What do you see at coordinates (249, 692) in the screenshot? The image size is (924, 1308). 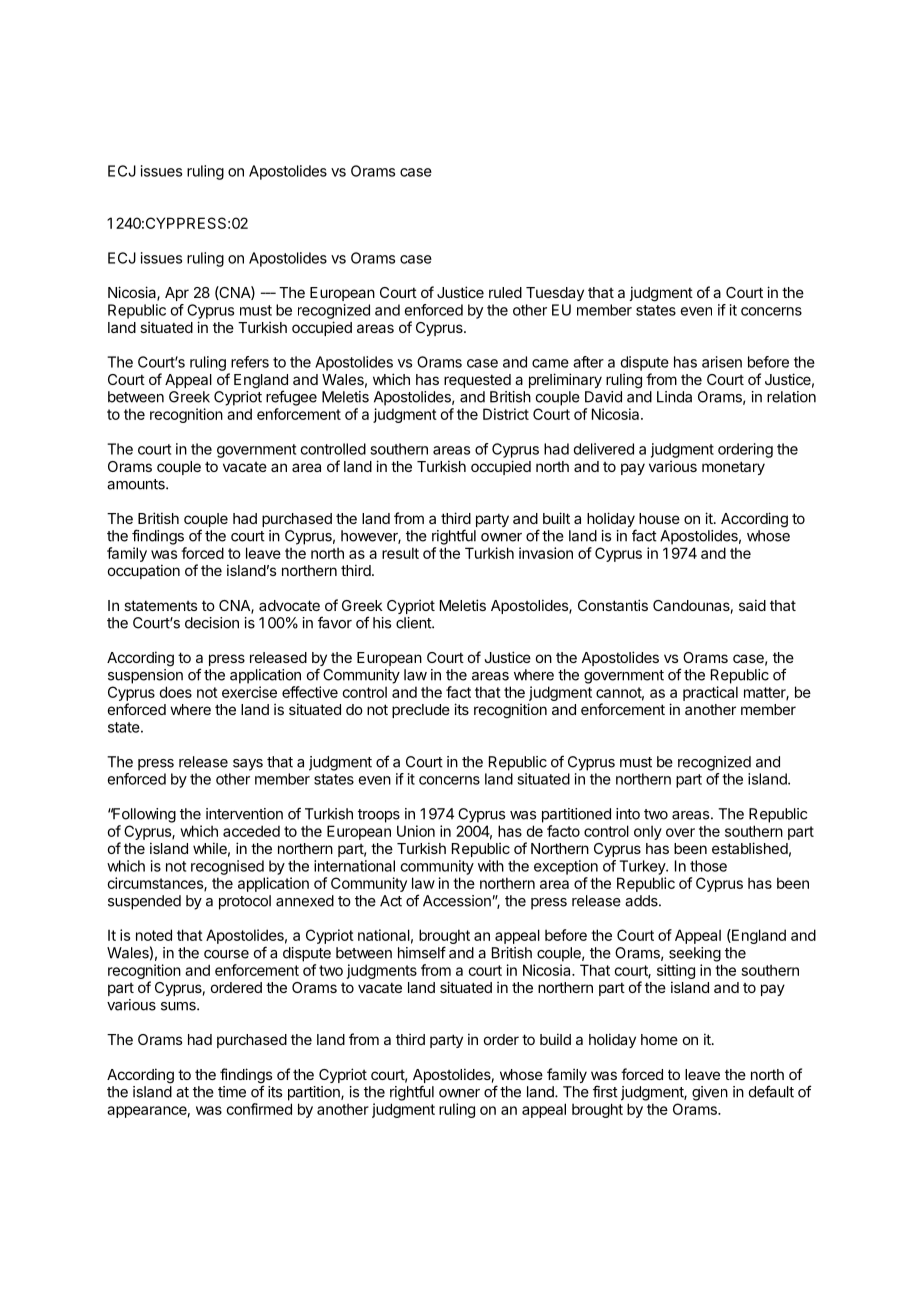 I see `exercise` at bounding box center [249, 692].
